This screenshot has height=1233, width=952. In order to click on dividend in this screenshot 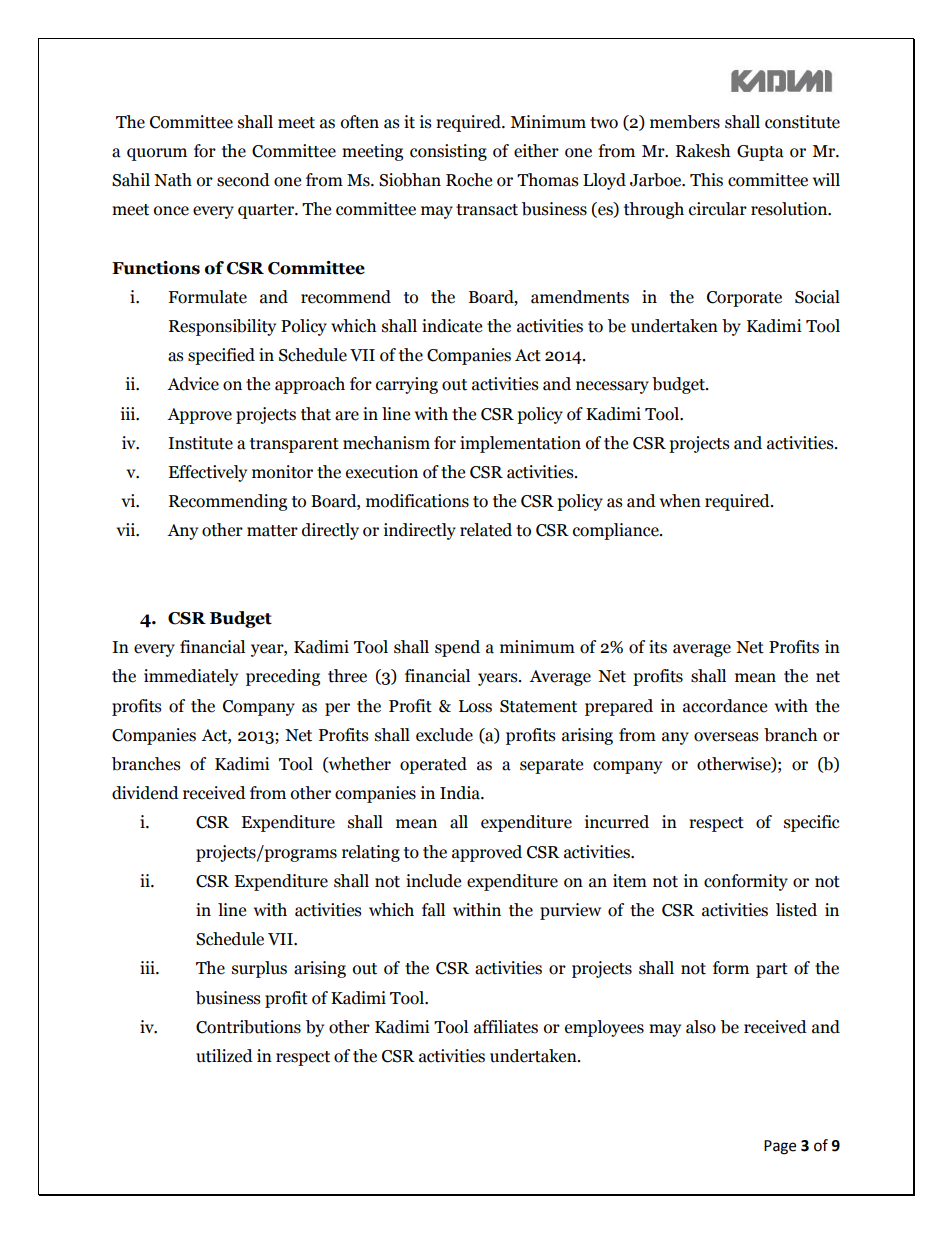, I will do `click(145, 793)`.
